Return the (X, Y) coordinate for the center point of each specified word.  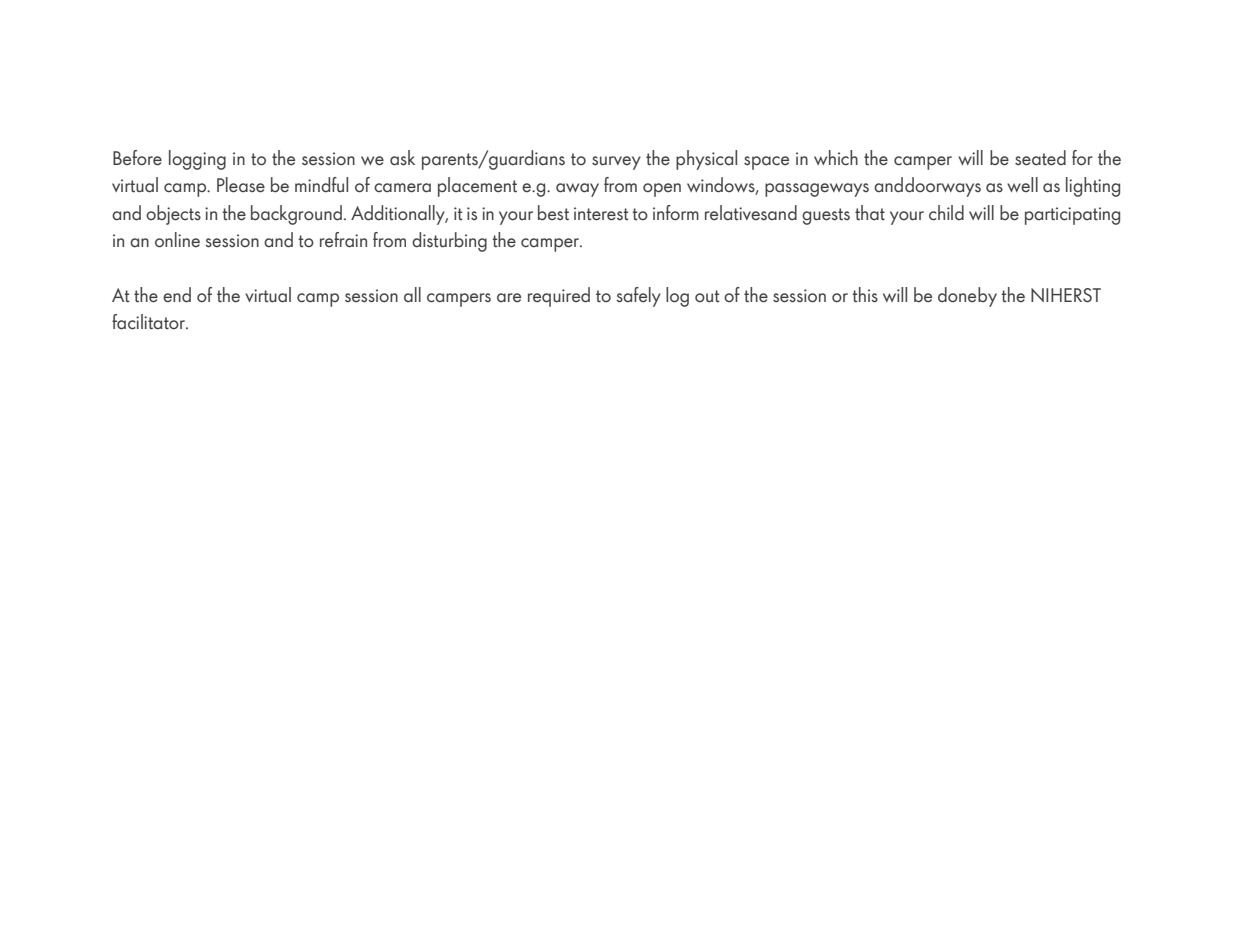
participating (1072, 216)
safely (638, 297)
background (296, 215)
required (559, 297)
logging (197, 160)
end (177, 295)
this (865, 295)
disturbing (449, 242)
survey (616, 163)
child (946, 213)
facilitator (150, 322)
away (577, 190)
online (177, 240)
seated (1040, 158)
